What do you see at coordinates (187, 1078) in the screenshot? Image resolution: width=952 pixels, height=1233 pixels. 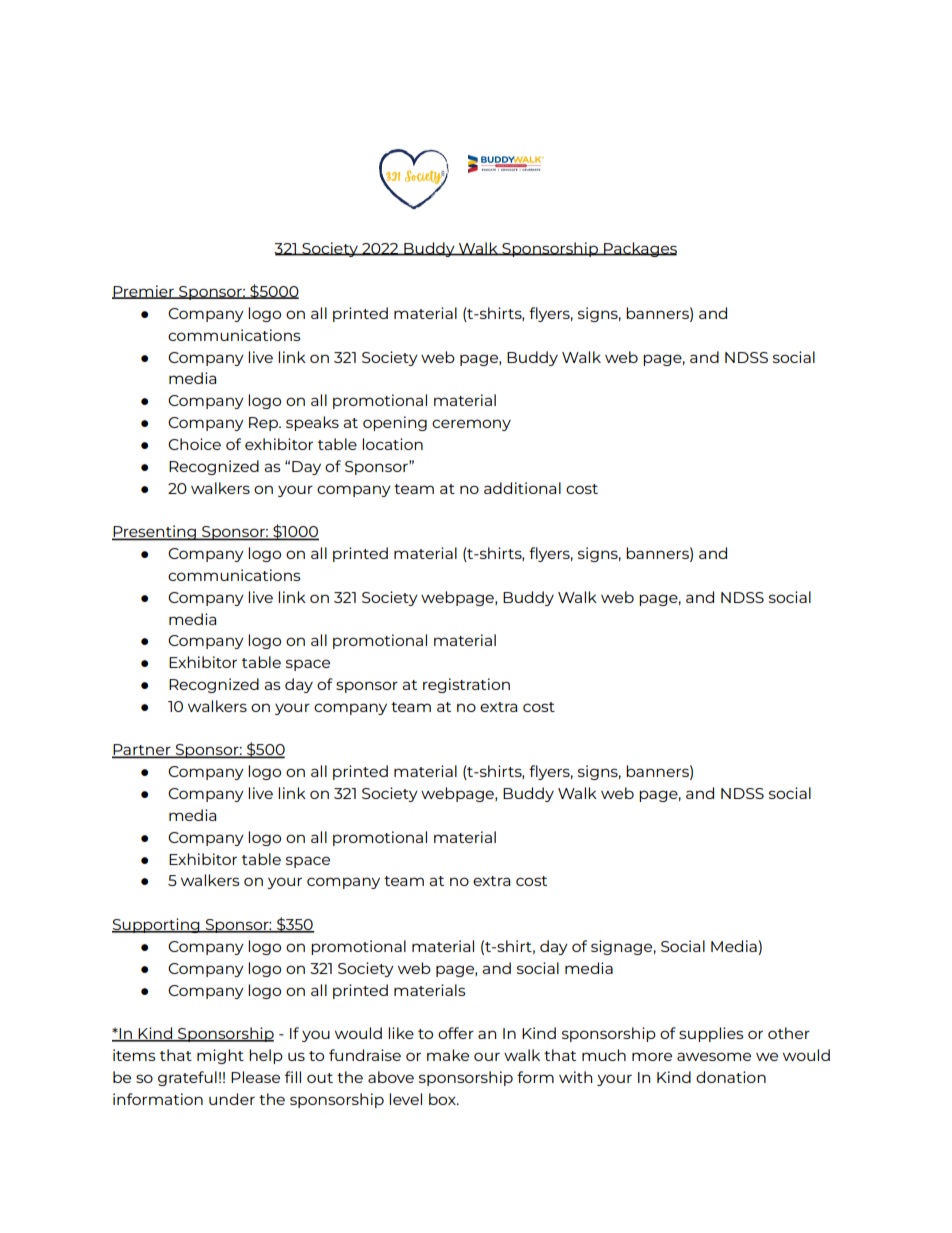 I see `grateful` at bounding box center [187, 1078].
